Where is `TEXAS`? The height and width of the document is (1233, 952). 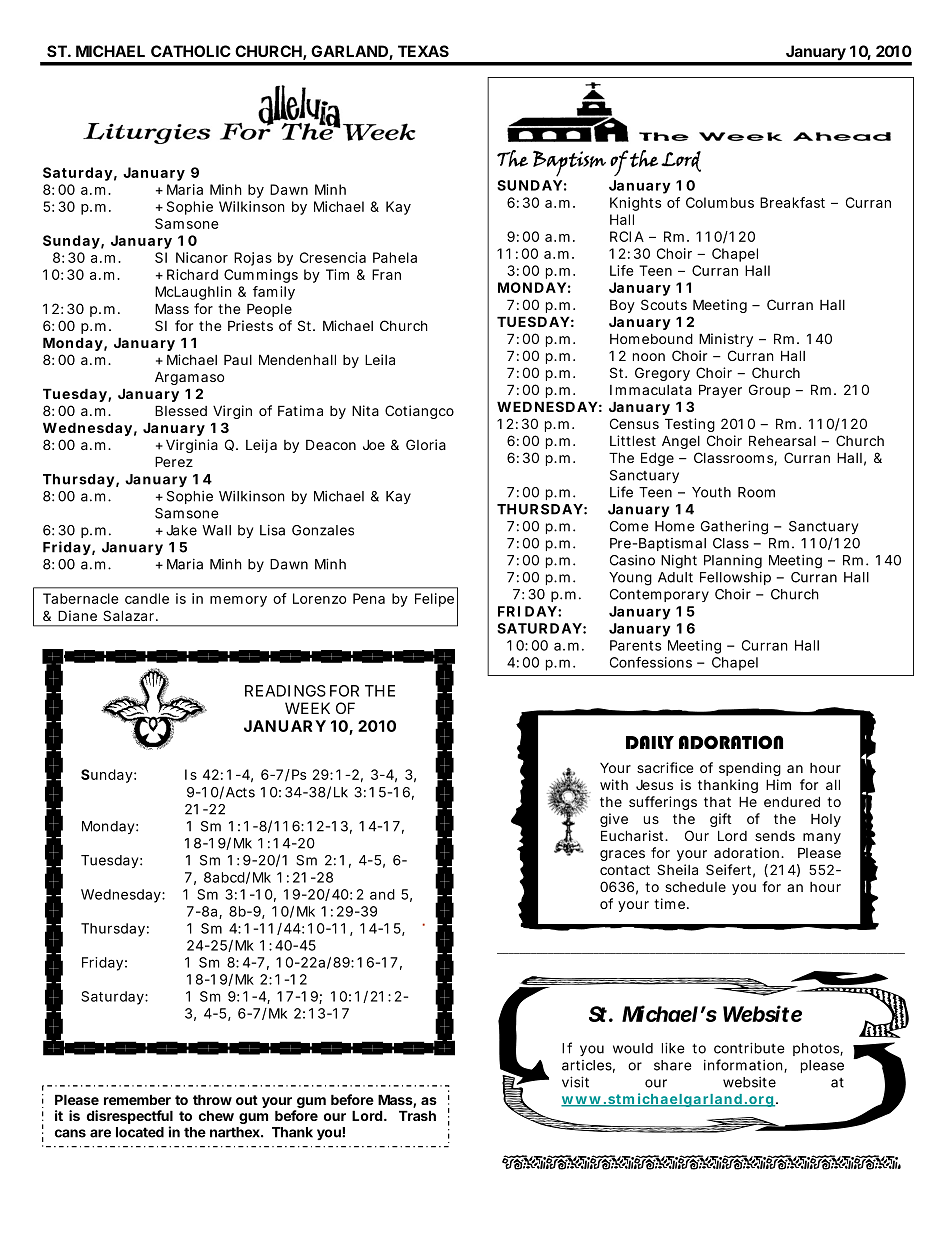
TEXAS is located at coordinates (423, 51).
